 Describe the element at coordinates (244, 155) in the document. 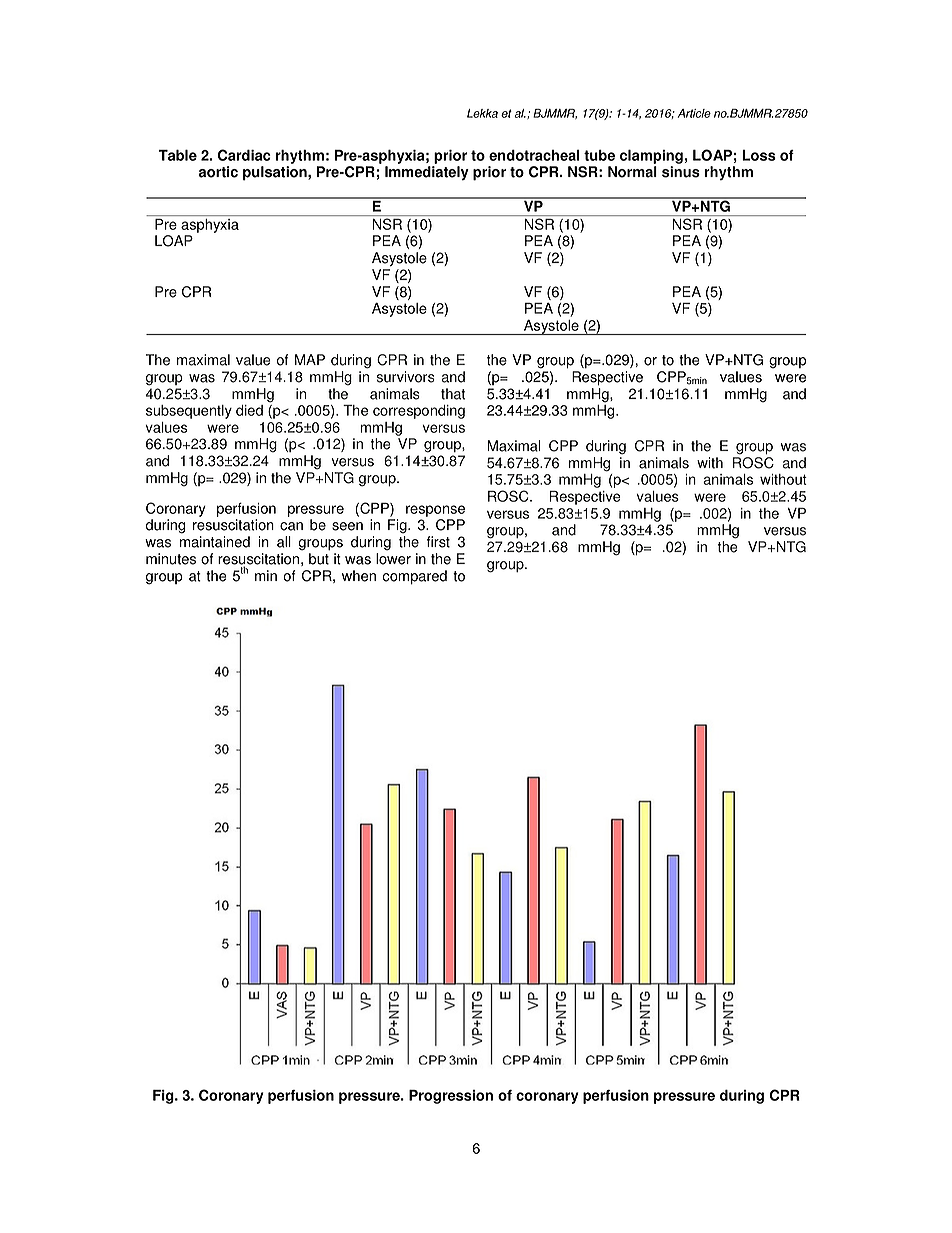

I see `Cardiac` at that location.
